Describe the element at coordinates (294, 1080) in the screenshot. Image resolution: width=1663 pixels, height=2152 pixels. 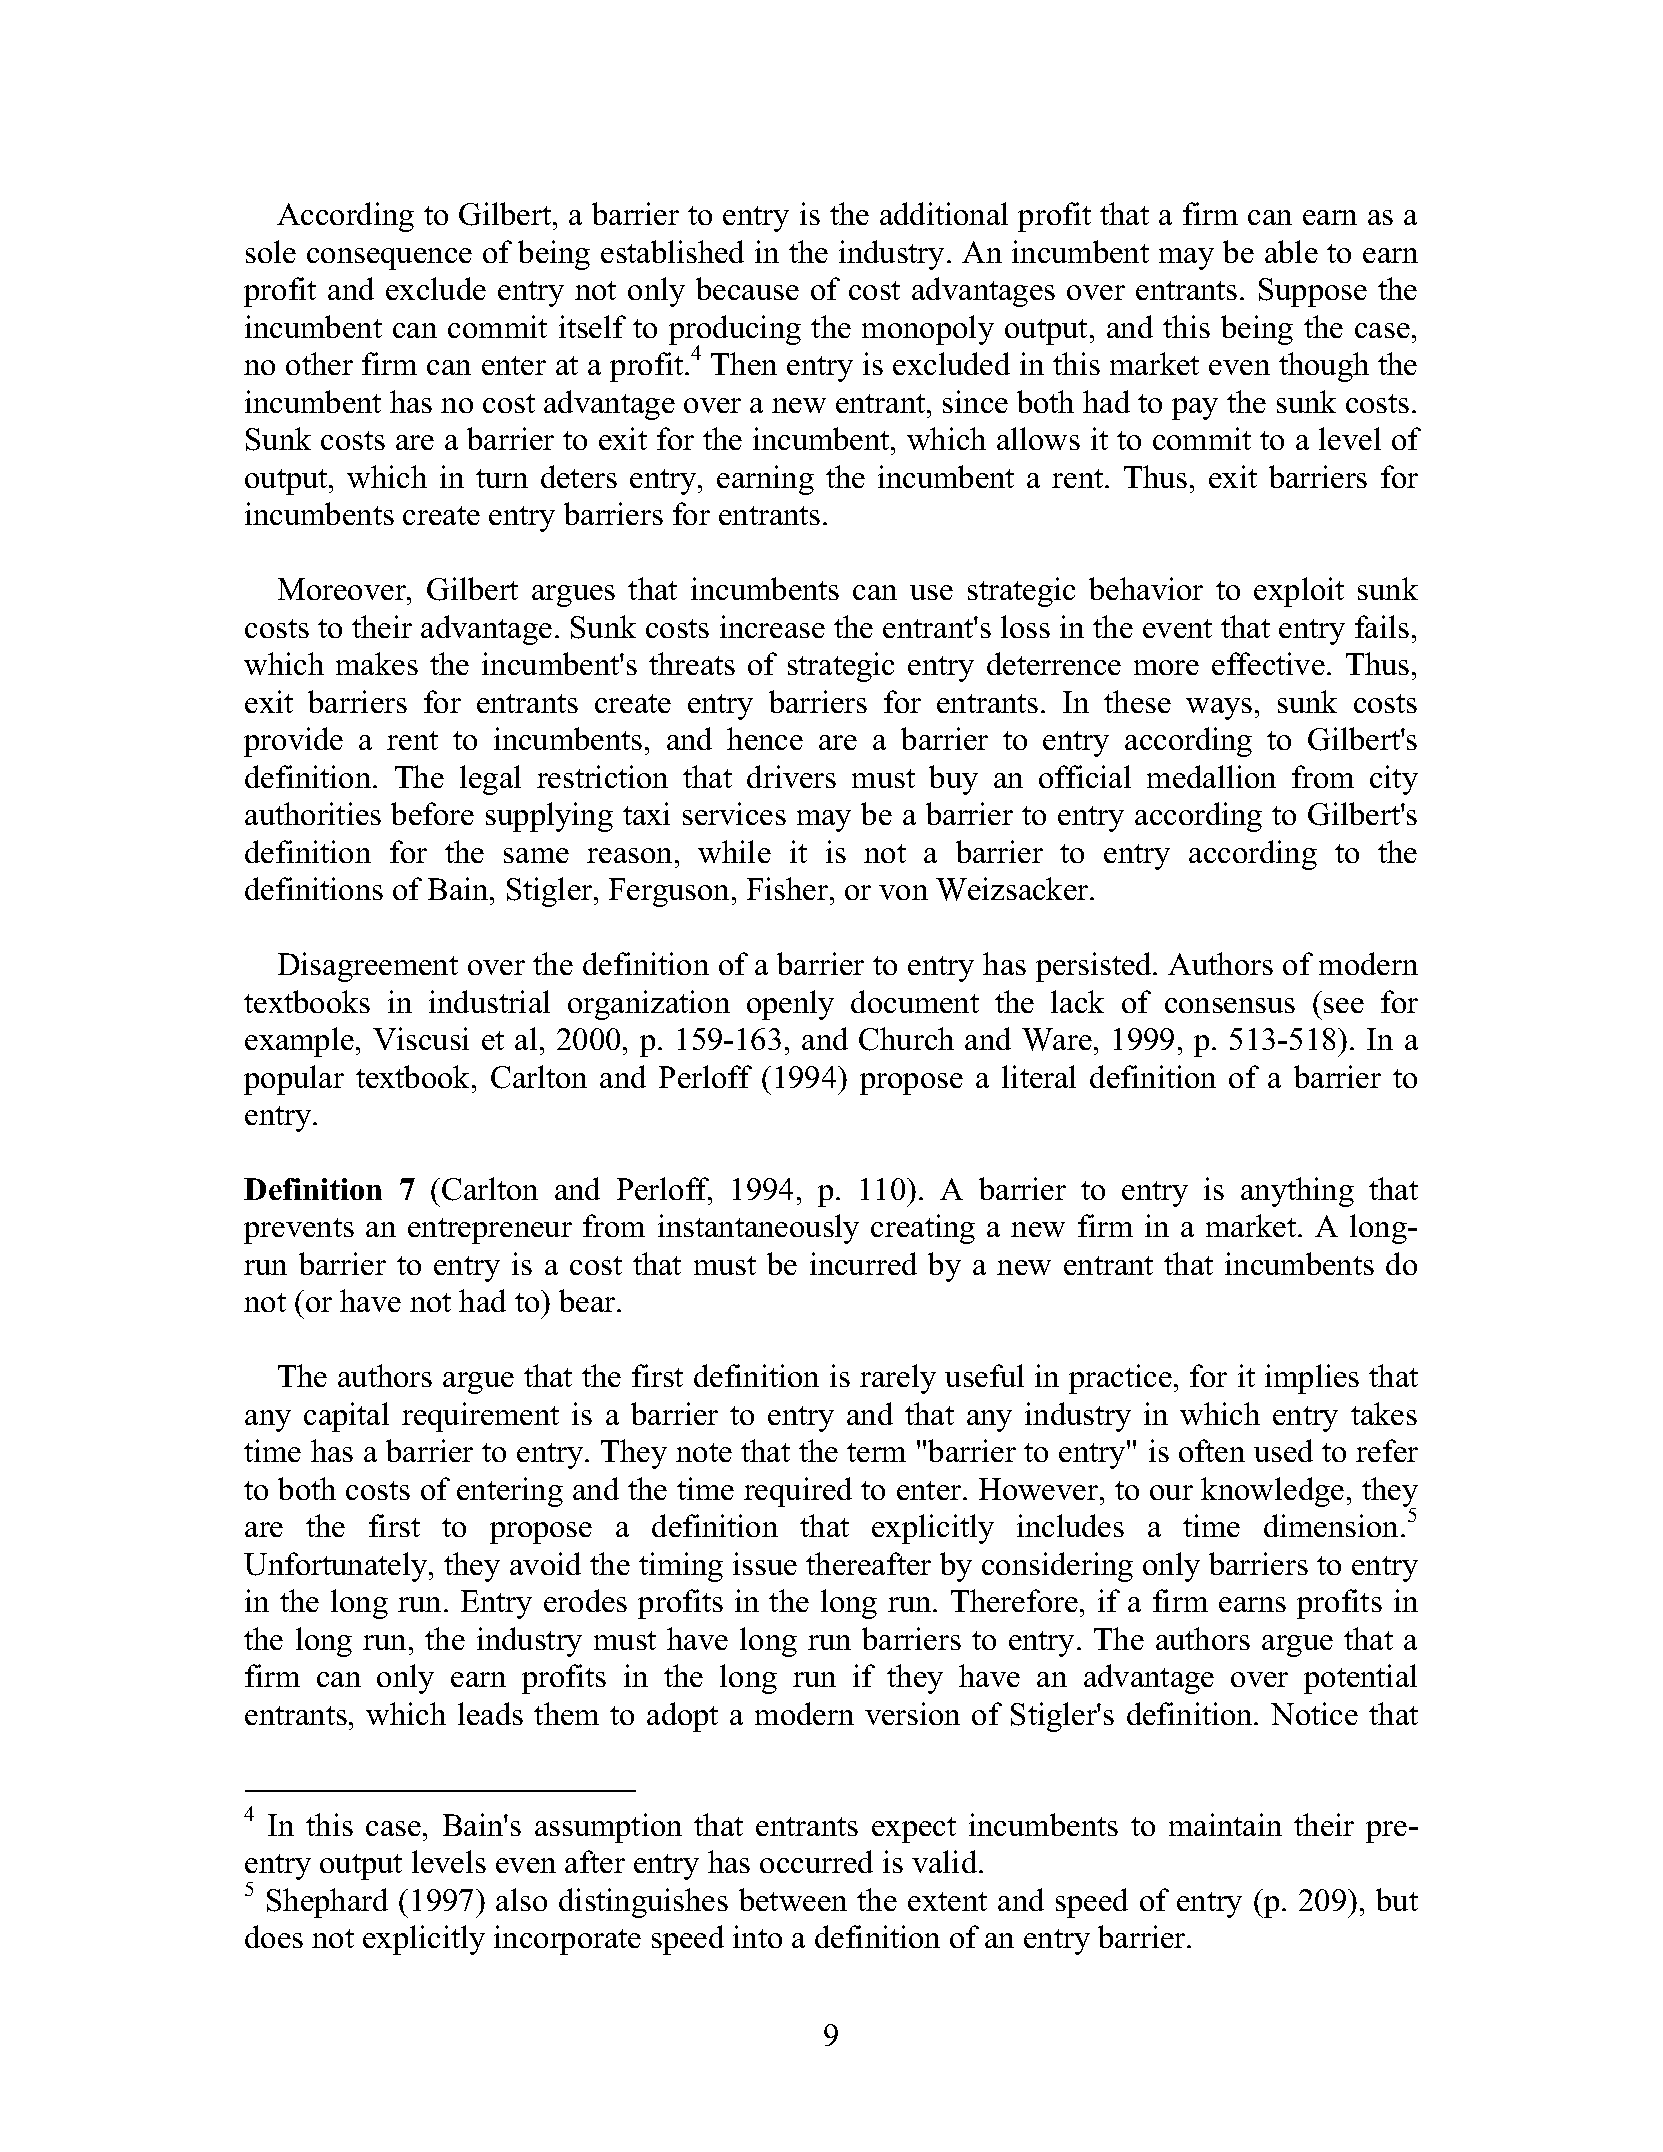
I see `popular` at that location.
